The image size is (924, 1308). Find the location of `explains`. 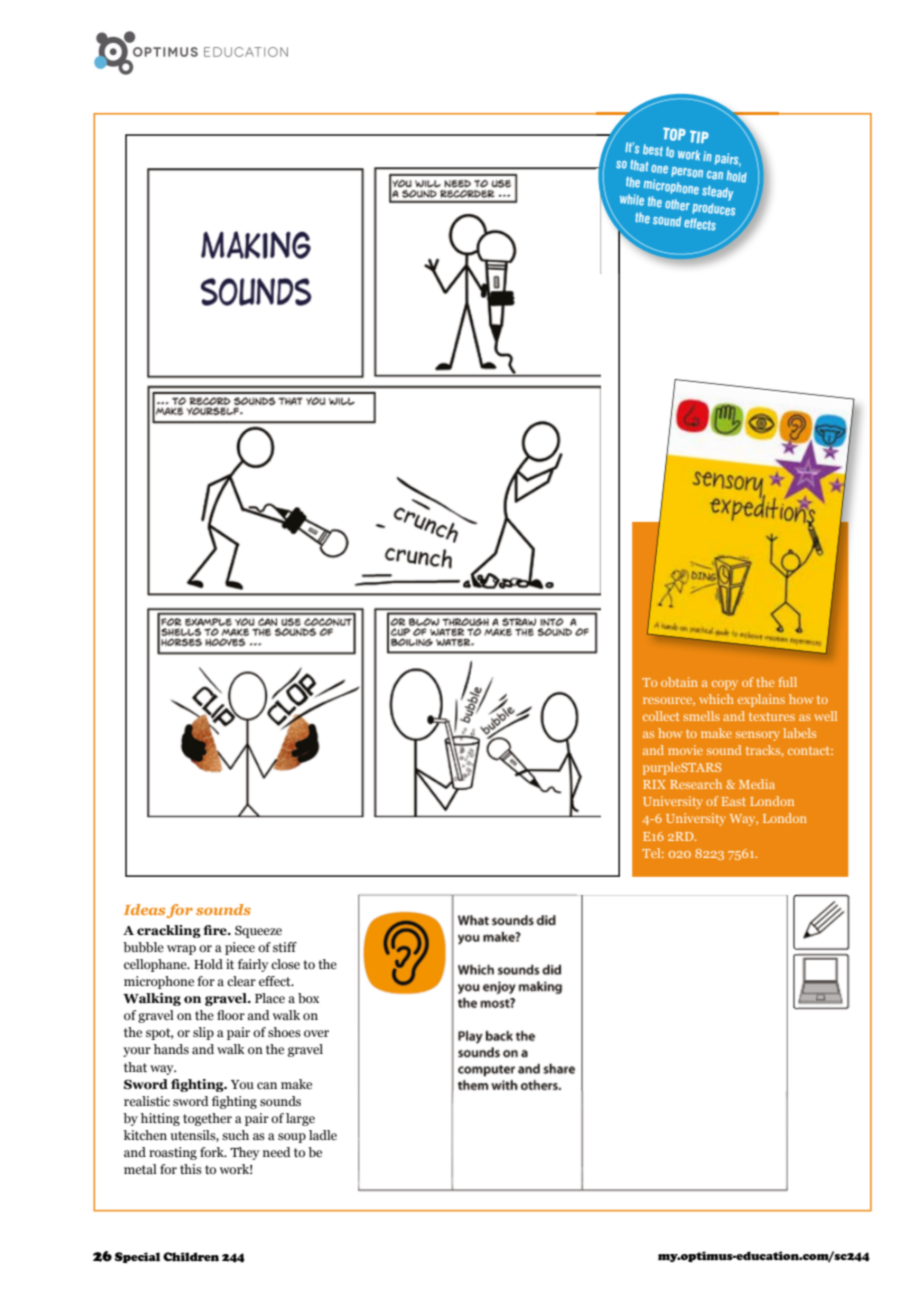

explains is located at coordinates (761, 700).
